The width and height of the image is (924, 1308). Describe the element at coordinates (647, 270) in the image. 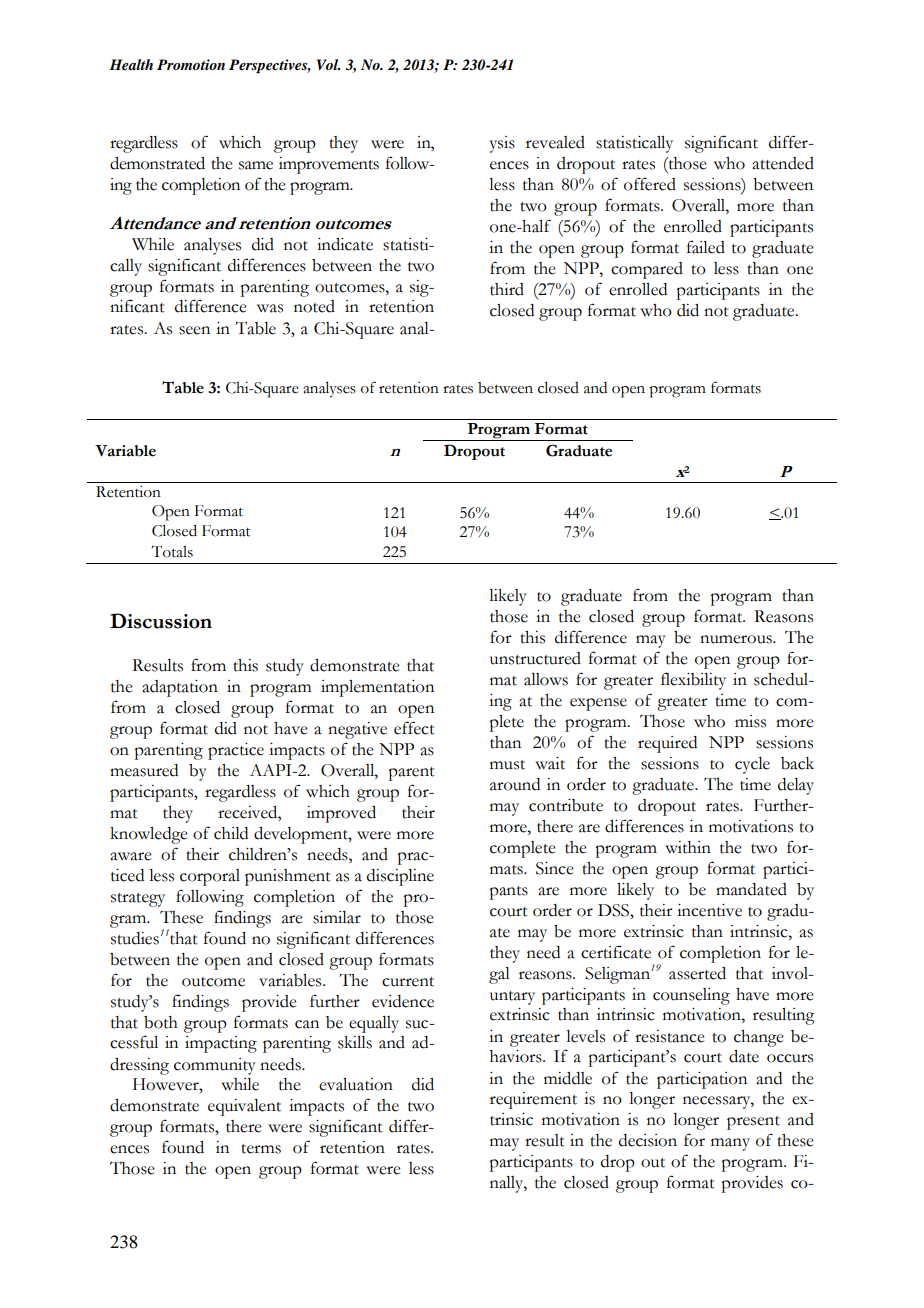

I see `compared` at that location.
